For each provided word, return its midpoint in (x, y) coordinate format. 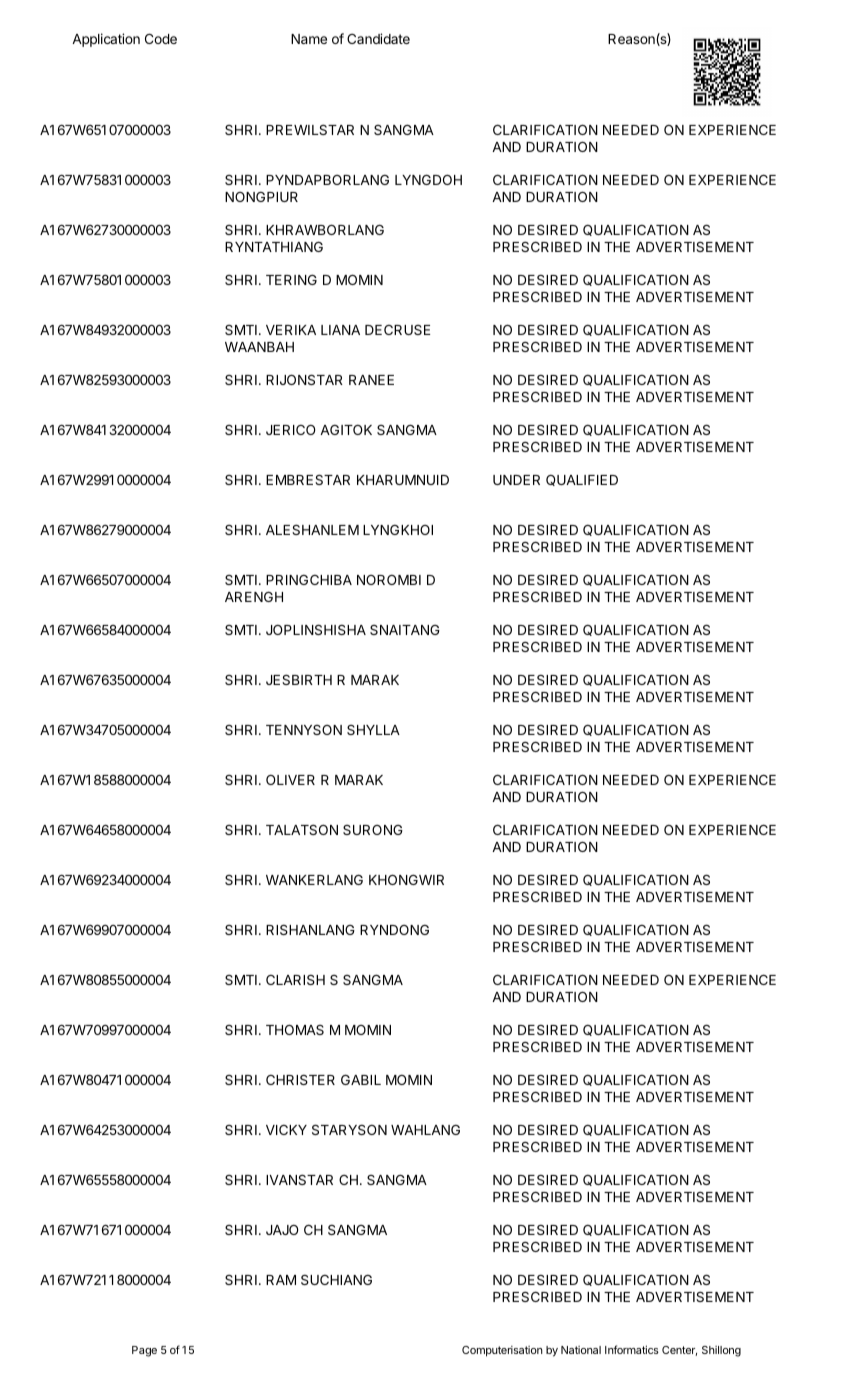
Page (144, 1351)
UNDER (516, 480)
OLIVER (290, 780)
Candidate (378, 38)
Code (161, 38)
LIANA (340, 330)
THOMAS (295, 1030)
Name (309, 39)
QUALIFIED (582, 480)
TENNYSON (304, 730)
